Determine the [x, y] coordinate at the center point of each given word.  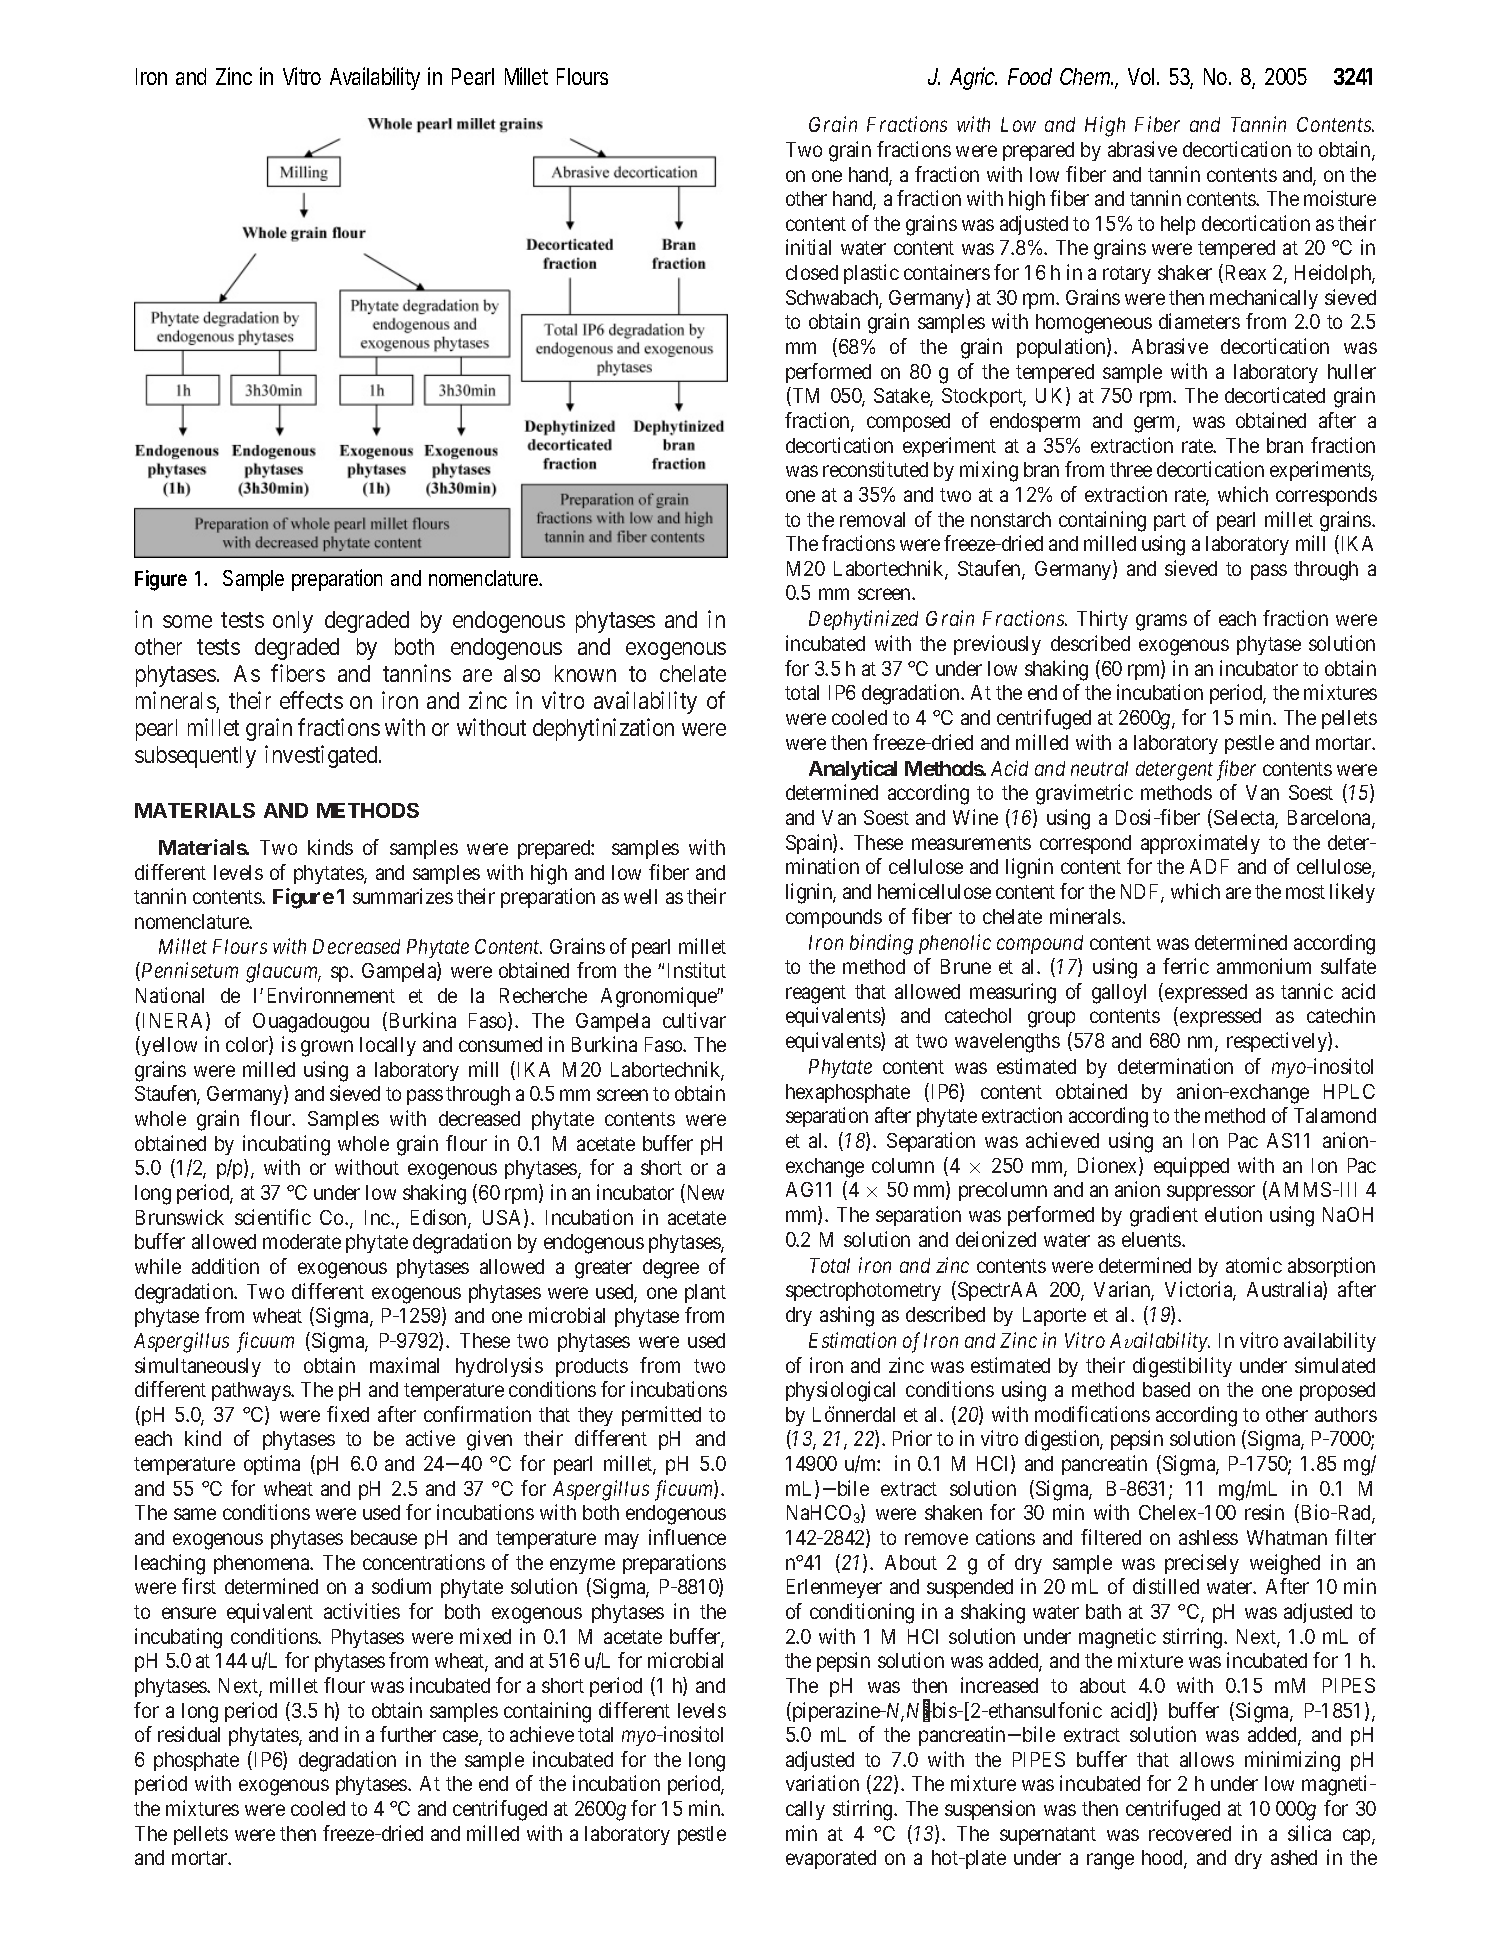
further [408, 1734]
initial [808, 247]
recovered [1190, 1833]
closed [812, 272]
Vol [1141, 76]
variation [822, 1783]
